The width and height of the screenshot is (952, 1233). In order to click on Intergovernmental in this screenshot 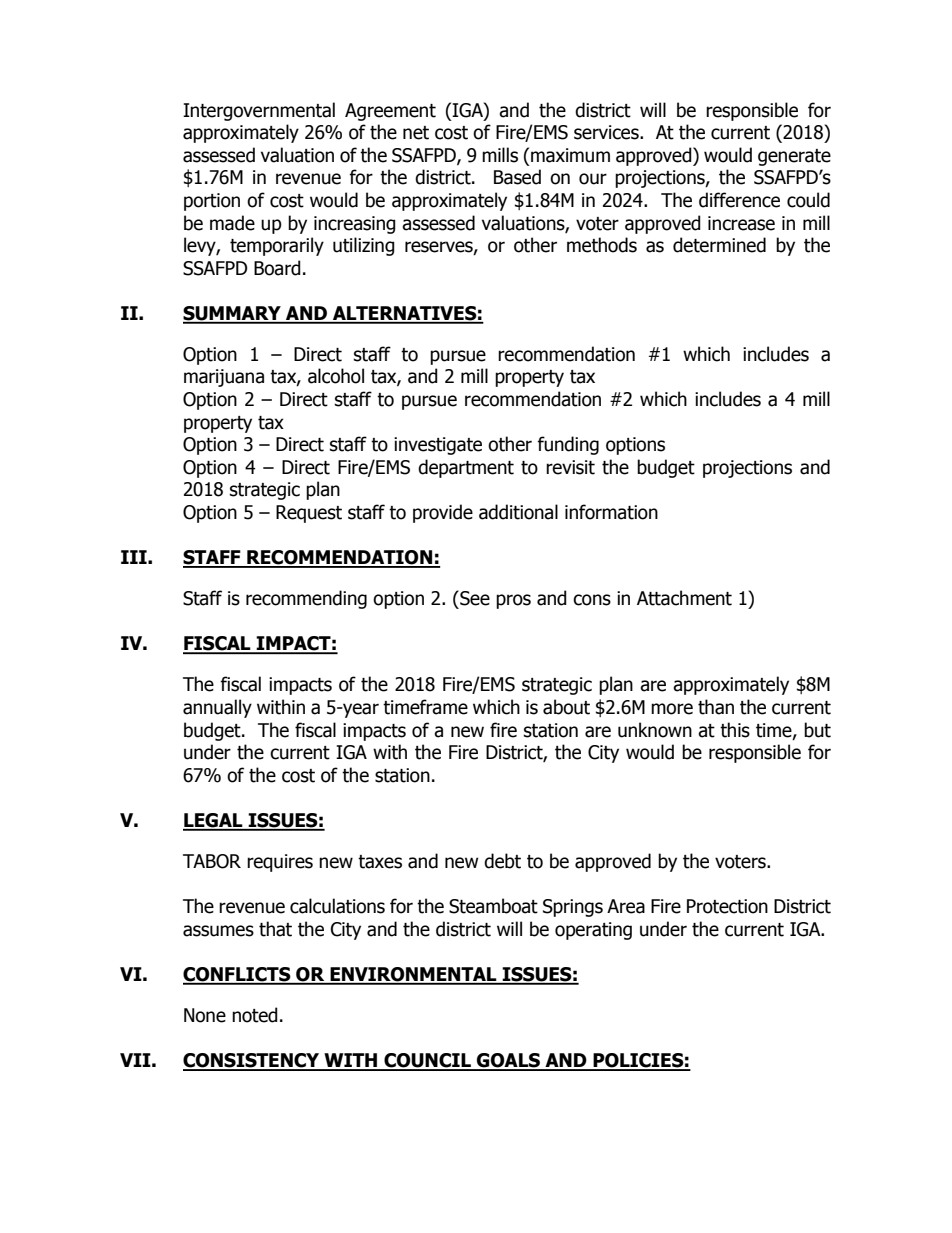, I will do `click(259, 111)`.
